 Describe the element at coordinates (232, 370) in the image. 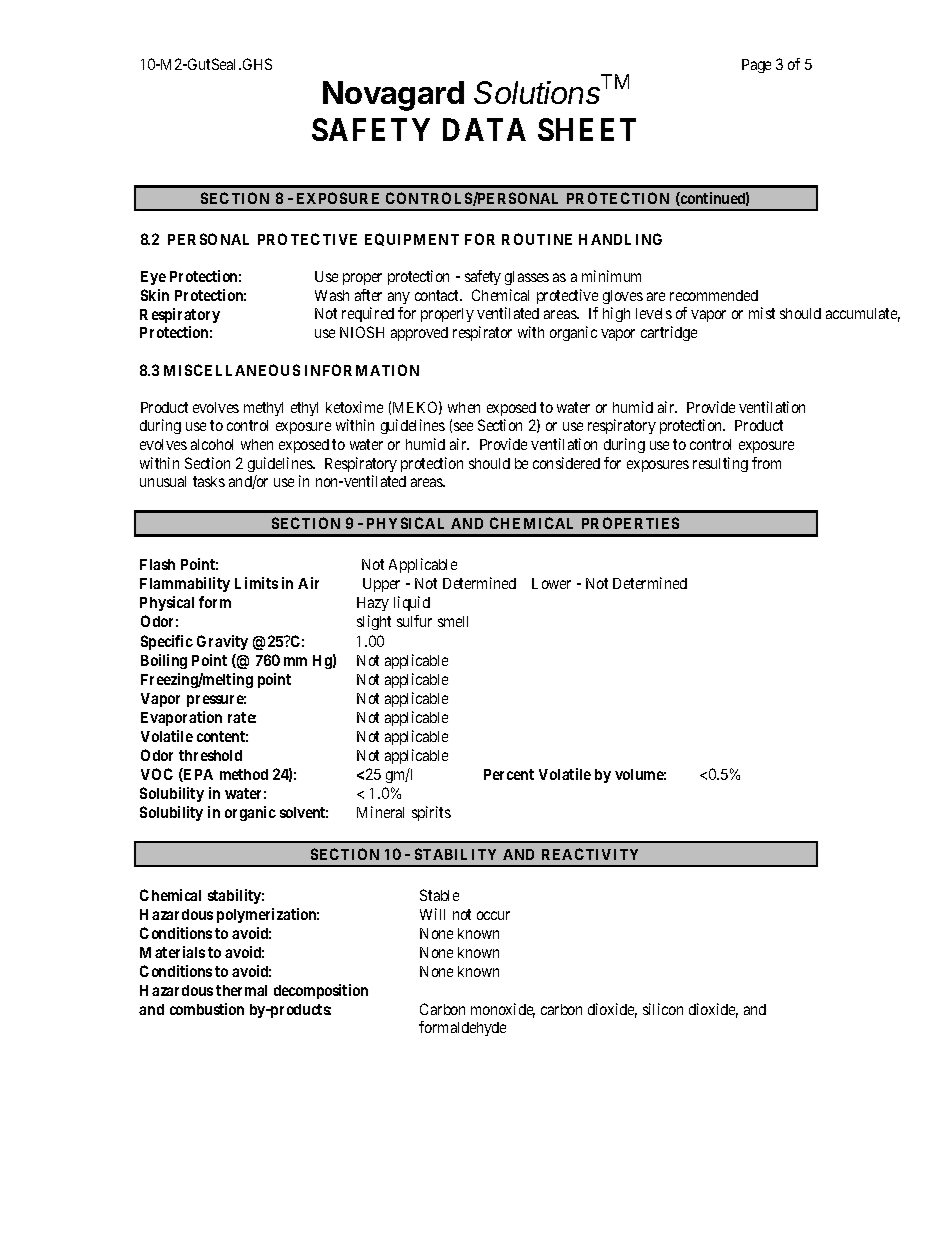

I see `MISCELLANEOUS` at that location.
